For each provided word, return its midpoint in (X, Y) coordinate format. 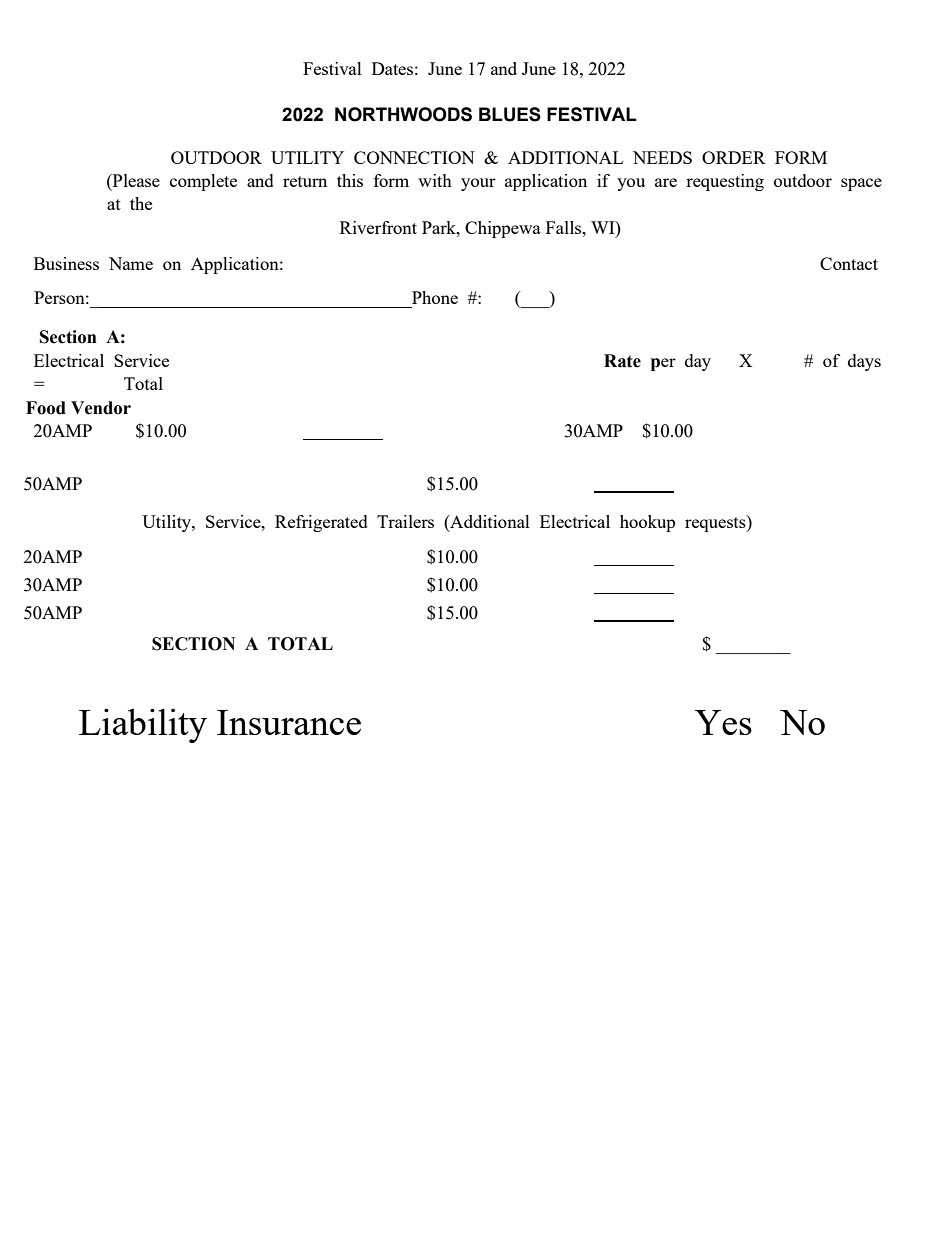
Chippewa (503, 229)
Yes (723, 722)
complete (203, 182)
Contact (849, 263)
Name (131, 263)
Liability (143, 725)
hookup (647, 523)
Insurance (289, 722)
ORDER (734, 157)
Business (66, 263)
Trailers (405, 521)
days (864, 362)
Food (46, 408)
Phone (435, 297)
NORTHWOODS (403, 114)
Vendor (101, 408)
